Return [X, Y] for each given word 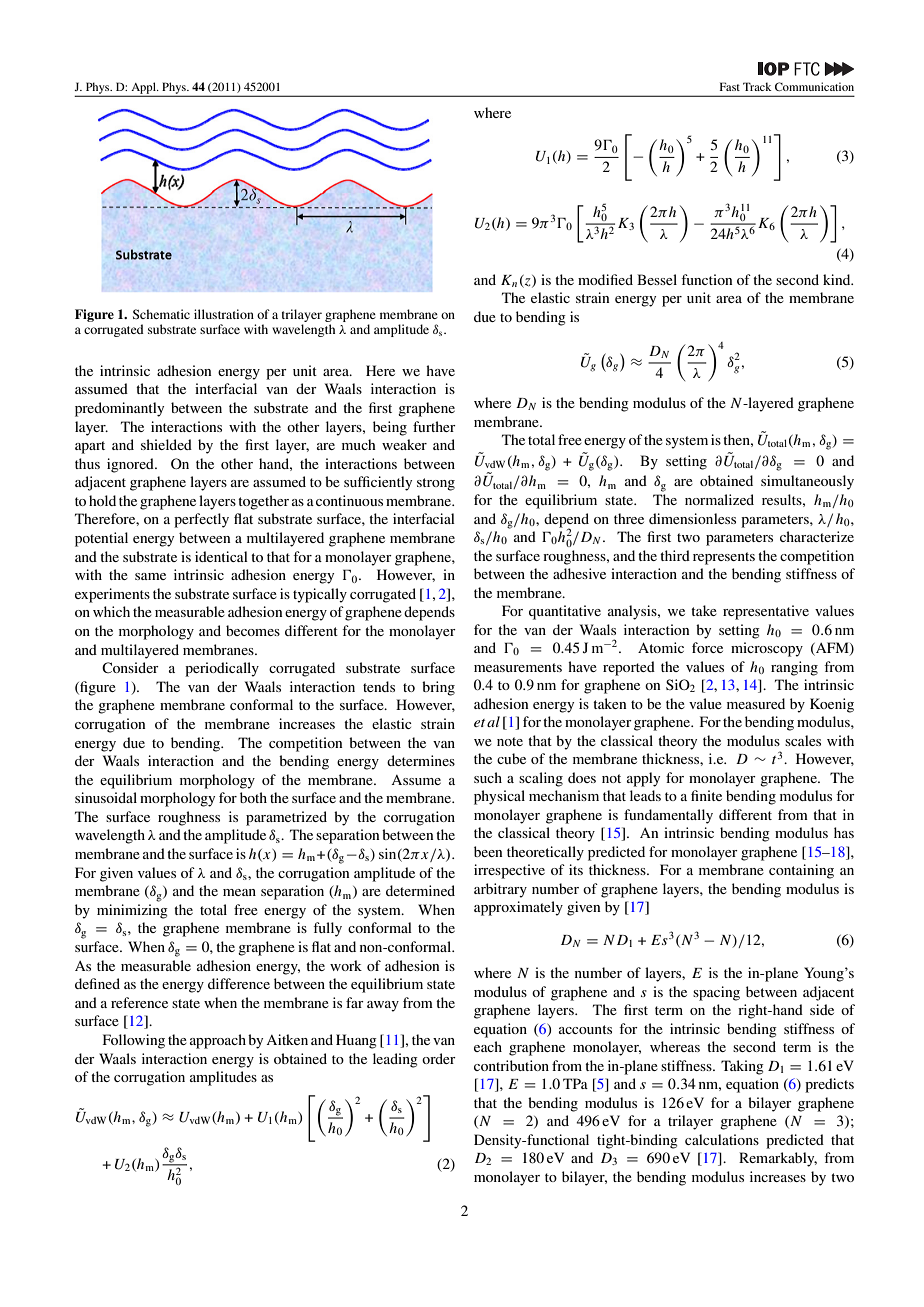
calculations [722, 1139]
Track [757, 86]
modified [605, 279]
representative [766, 612]
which [111, 611]
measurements [518, 667]
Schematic [161, 314]
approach [218, 1041]
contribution [511, 1065]
